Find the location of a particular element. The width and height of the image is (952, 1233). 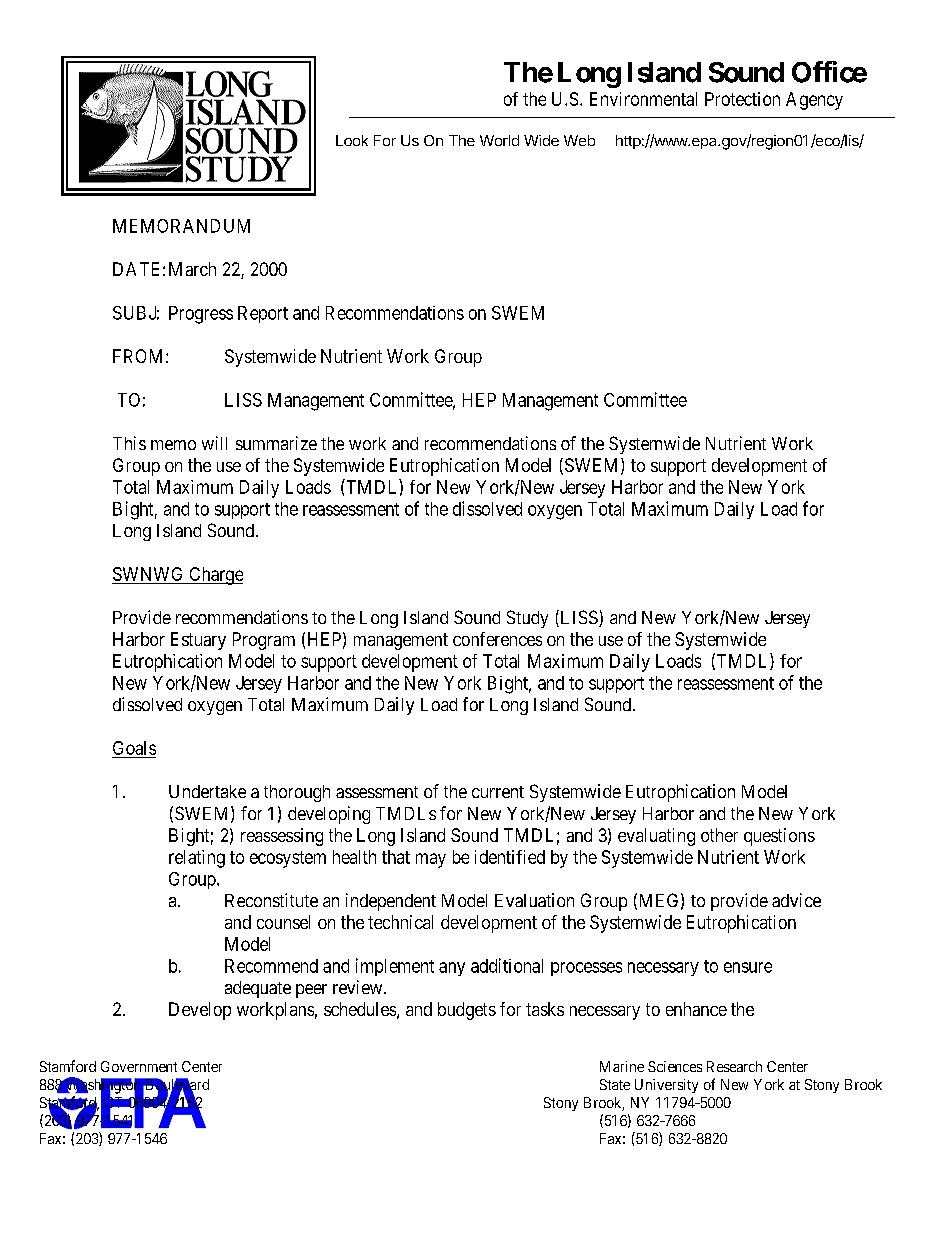

budgets is located at coordinates (467, 1011).
